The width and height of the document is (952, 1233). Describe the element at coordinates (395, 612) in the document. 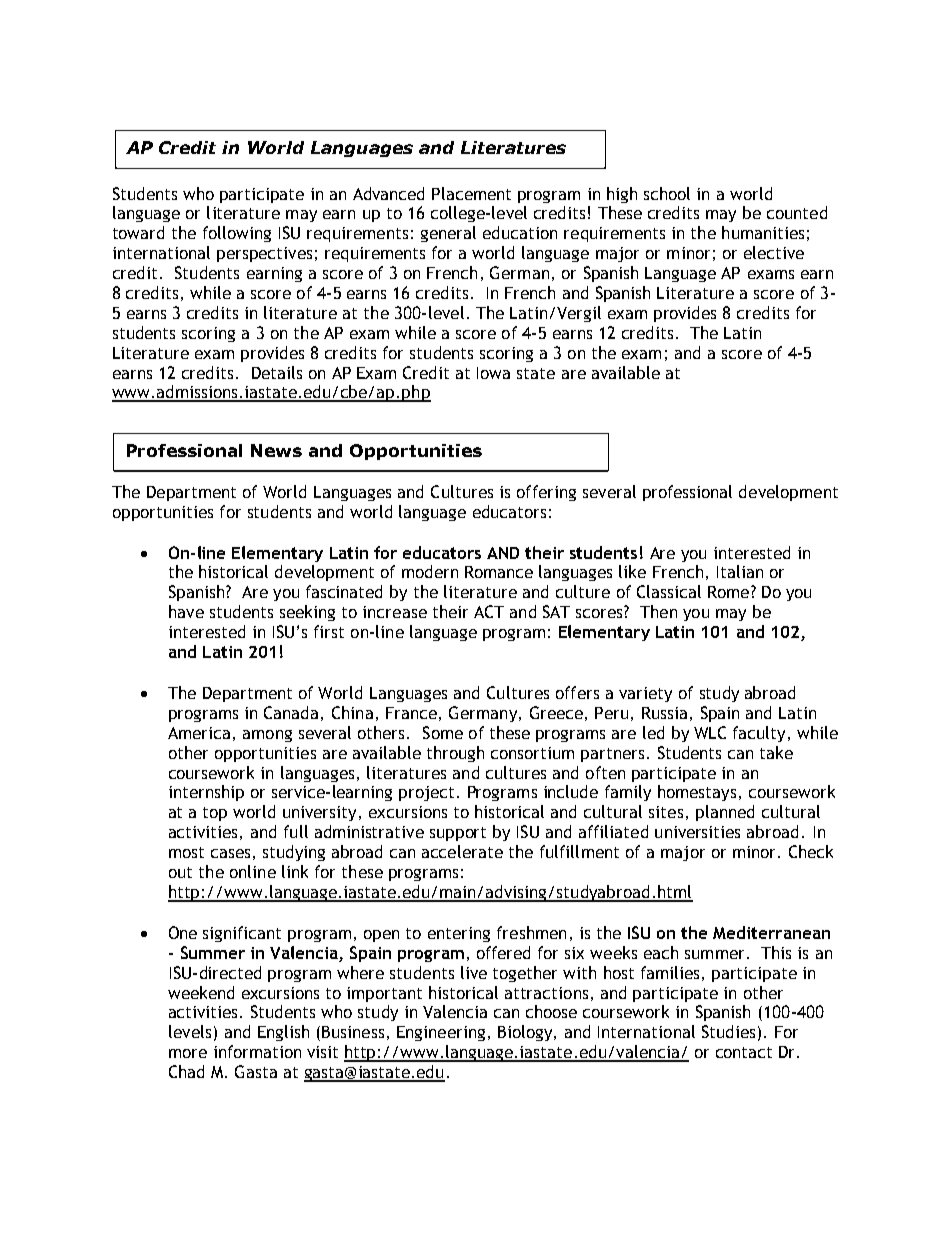

I see `increase` at that location.
